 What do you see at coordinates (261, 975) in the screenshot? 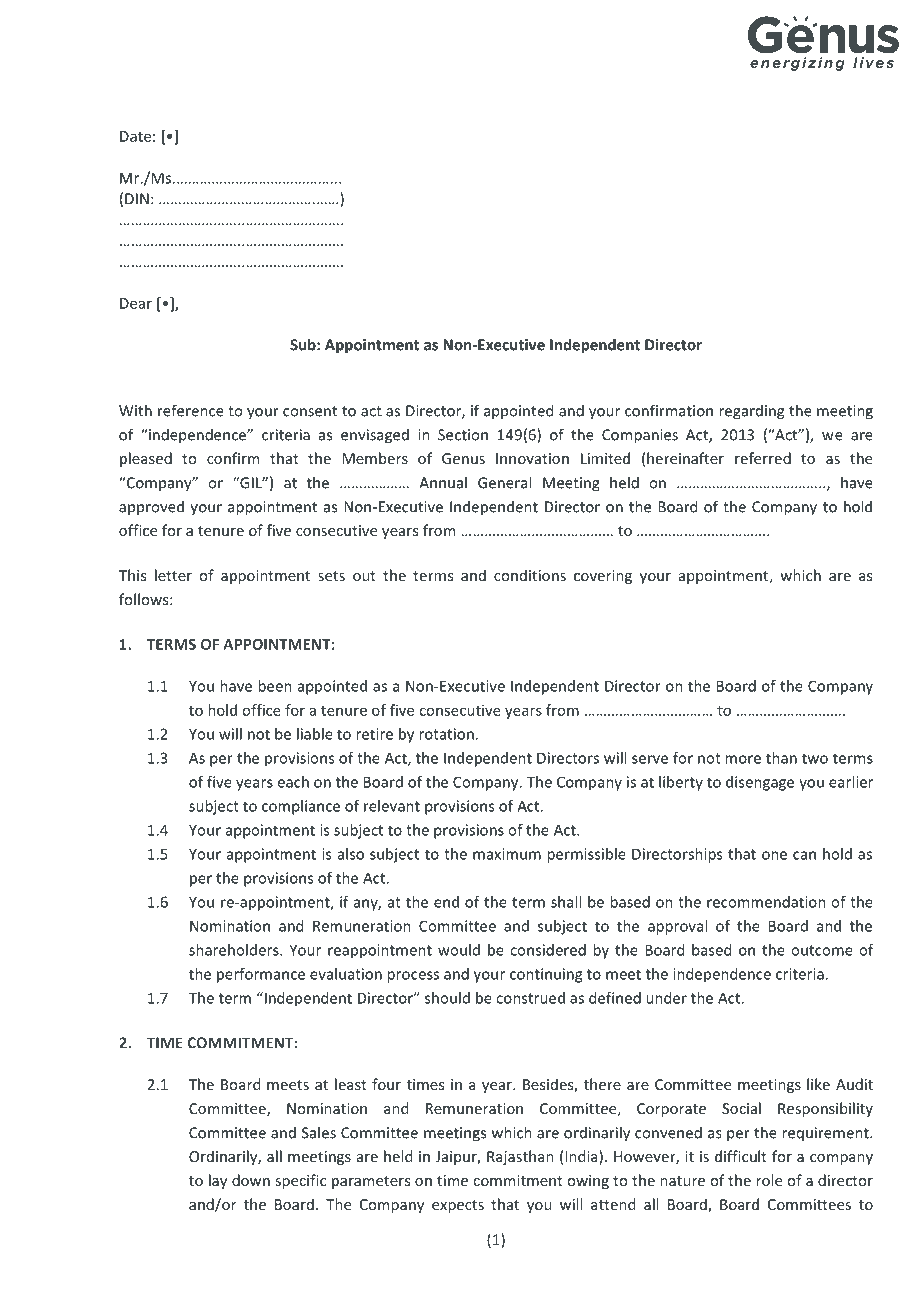
I see `performance` at bounding box center [261, 975].
